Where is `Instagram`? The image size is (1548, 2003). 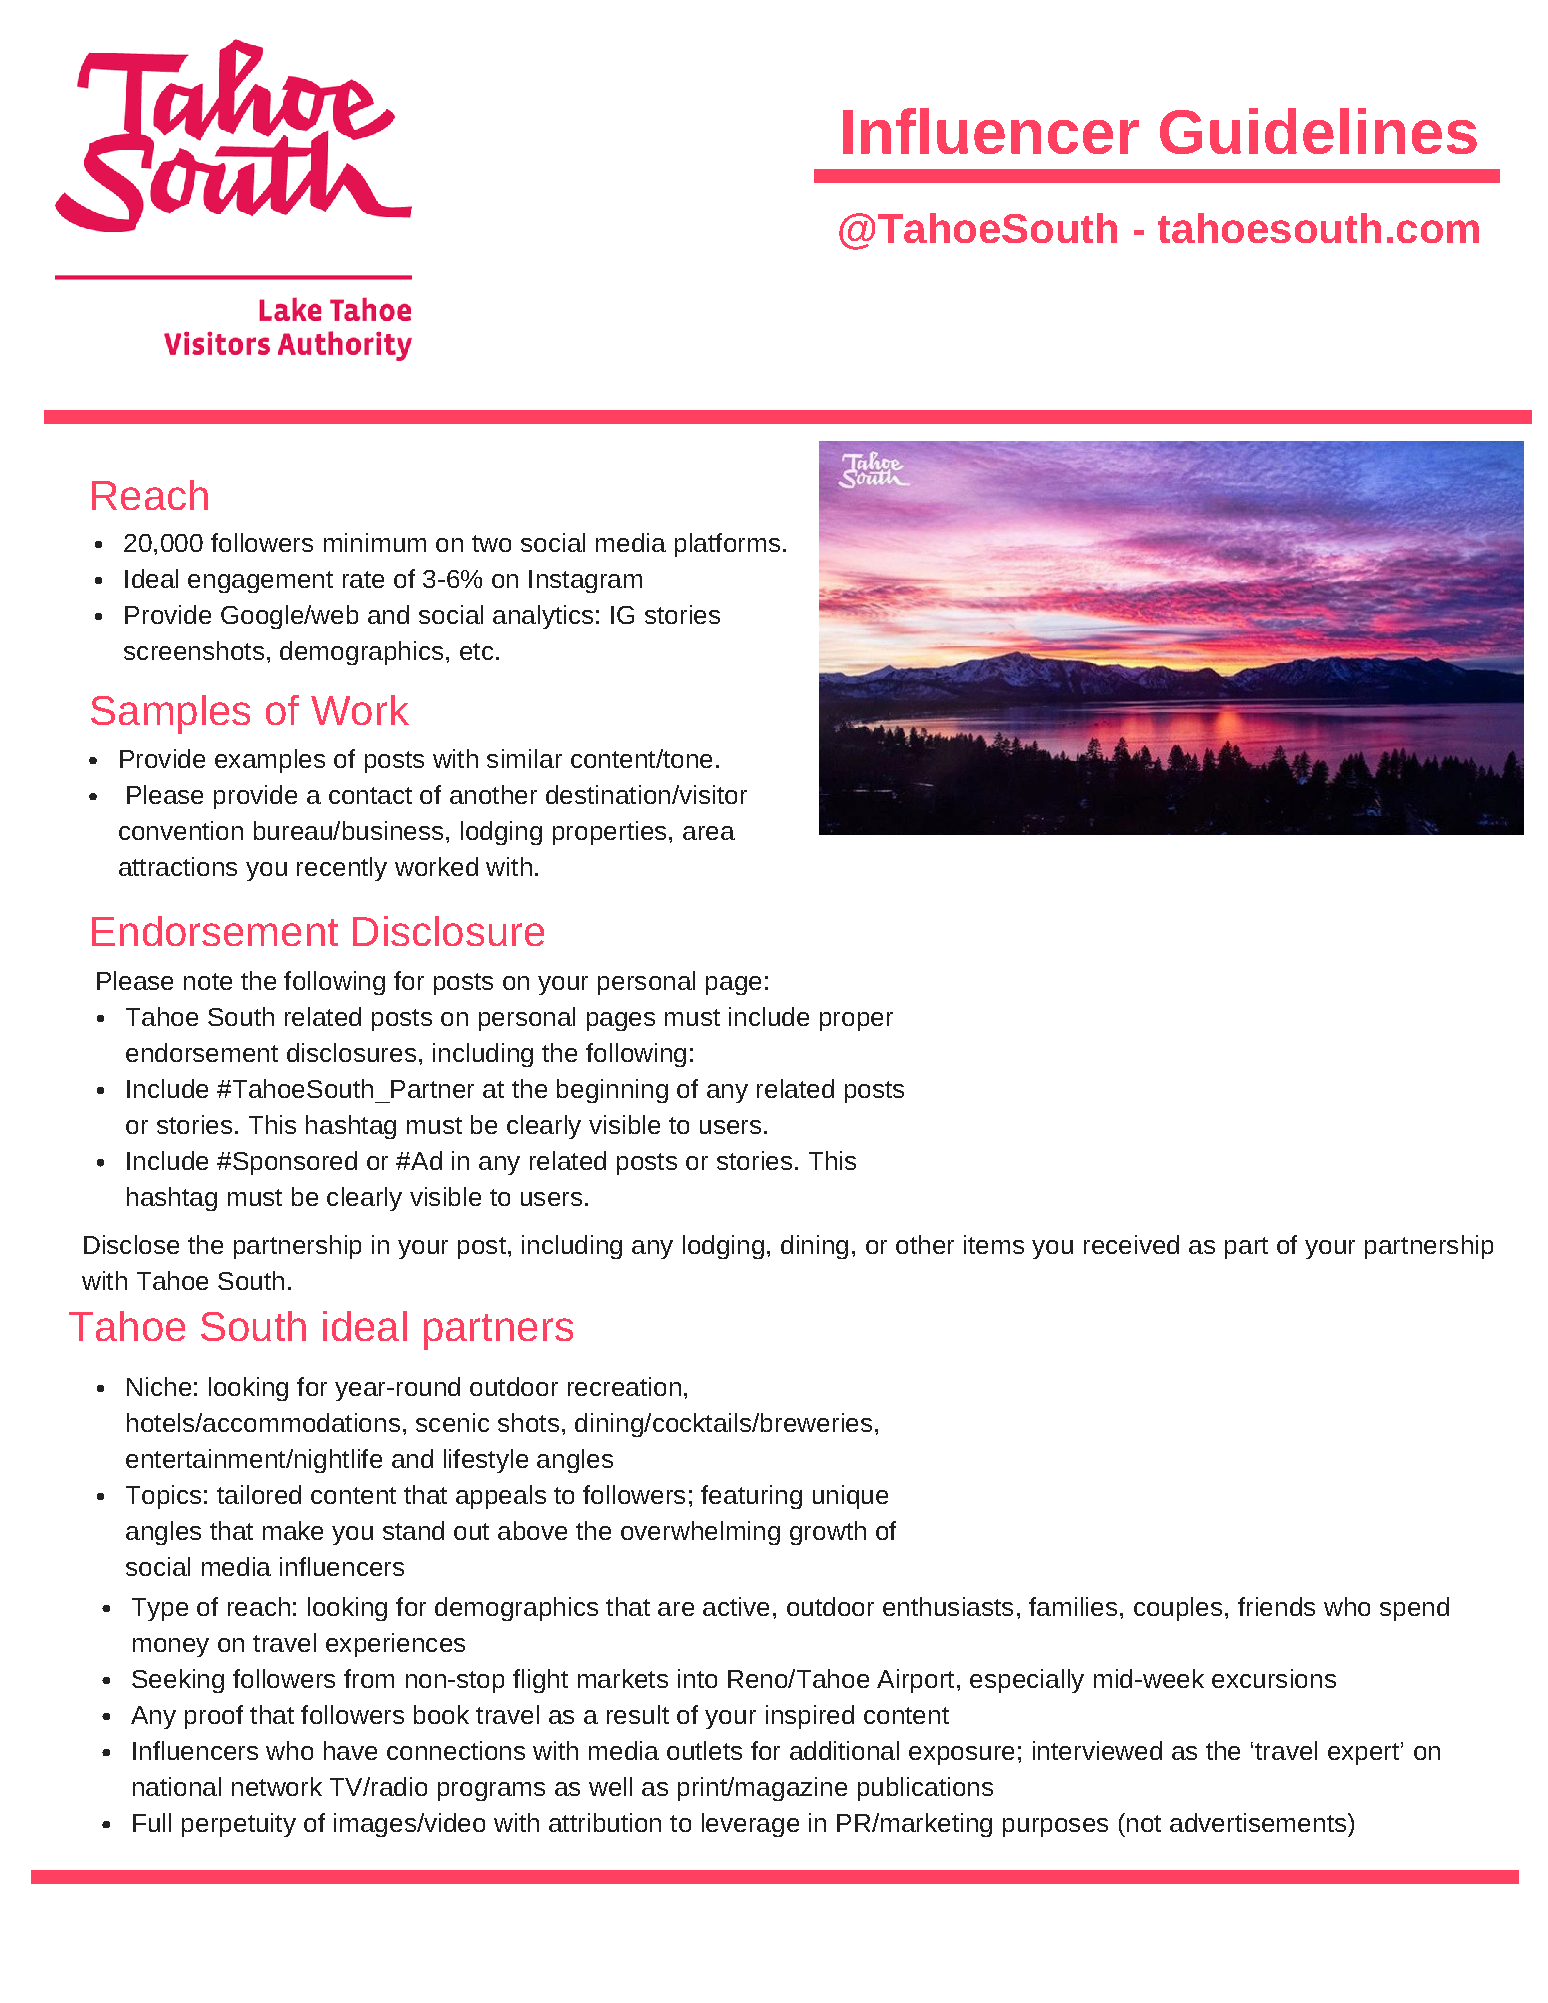 Instagram is located at coordinates (585, 581).
